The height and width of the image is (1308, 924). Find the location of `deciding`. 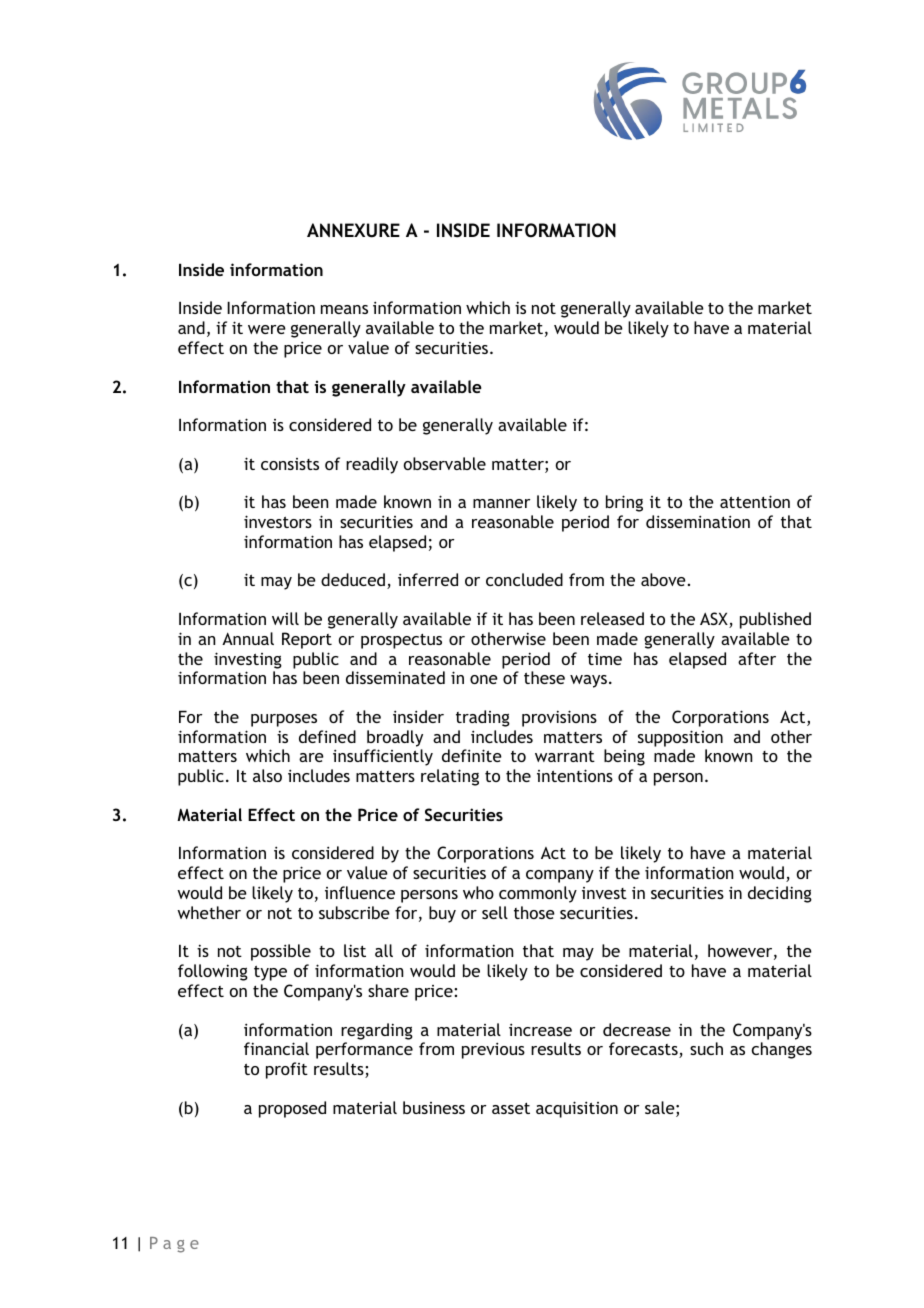

deciding is located at coordinates (780, 894).
